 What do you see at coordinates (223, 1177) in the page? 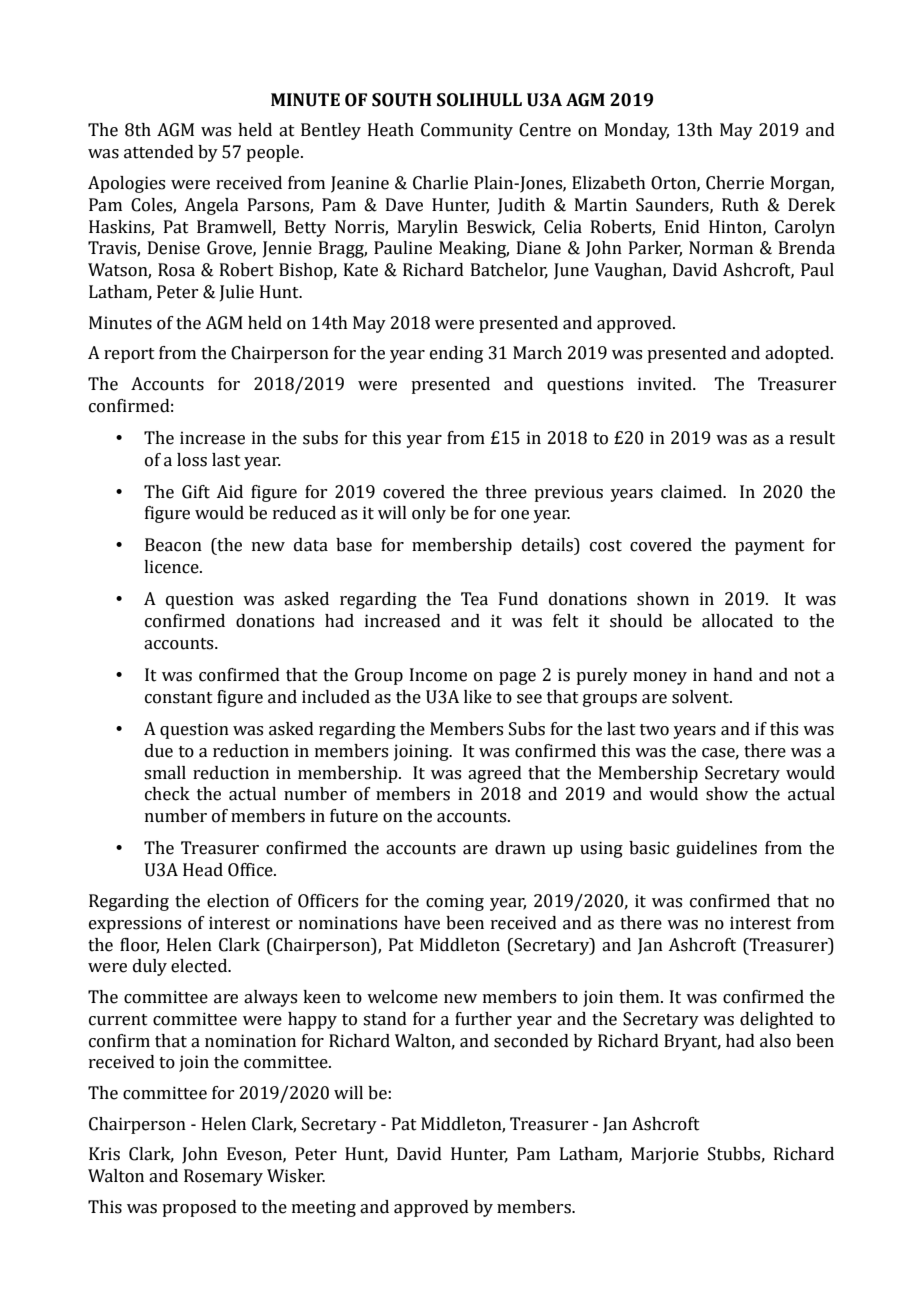
I see `Rosemary` at bounding box center [223, 1177].
